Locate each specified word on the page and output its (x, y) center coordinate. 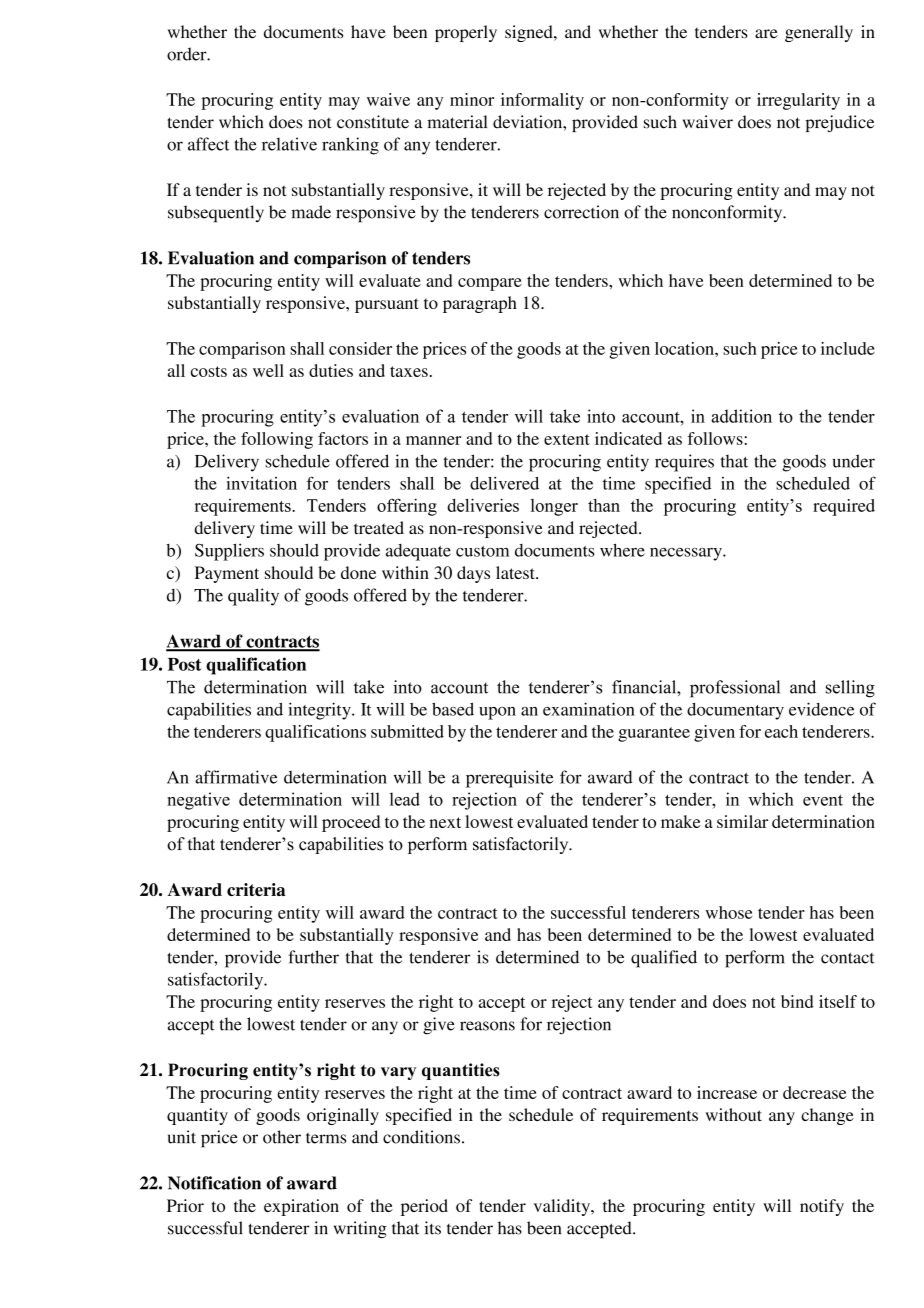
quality (253, 597)
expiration (301, 1207)
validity (563, 1207)
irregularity (798, 101)
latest (516, 572)
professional (735, 689)
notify (822, 1207)
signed (530, 33)
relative (289, 144)
